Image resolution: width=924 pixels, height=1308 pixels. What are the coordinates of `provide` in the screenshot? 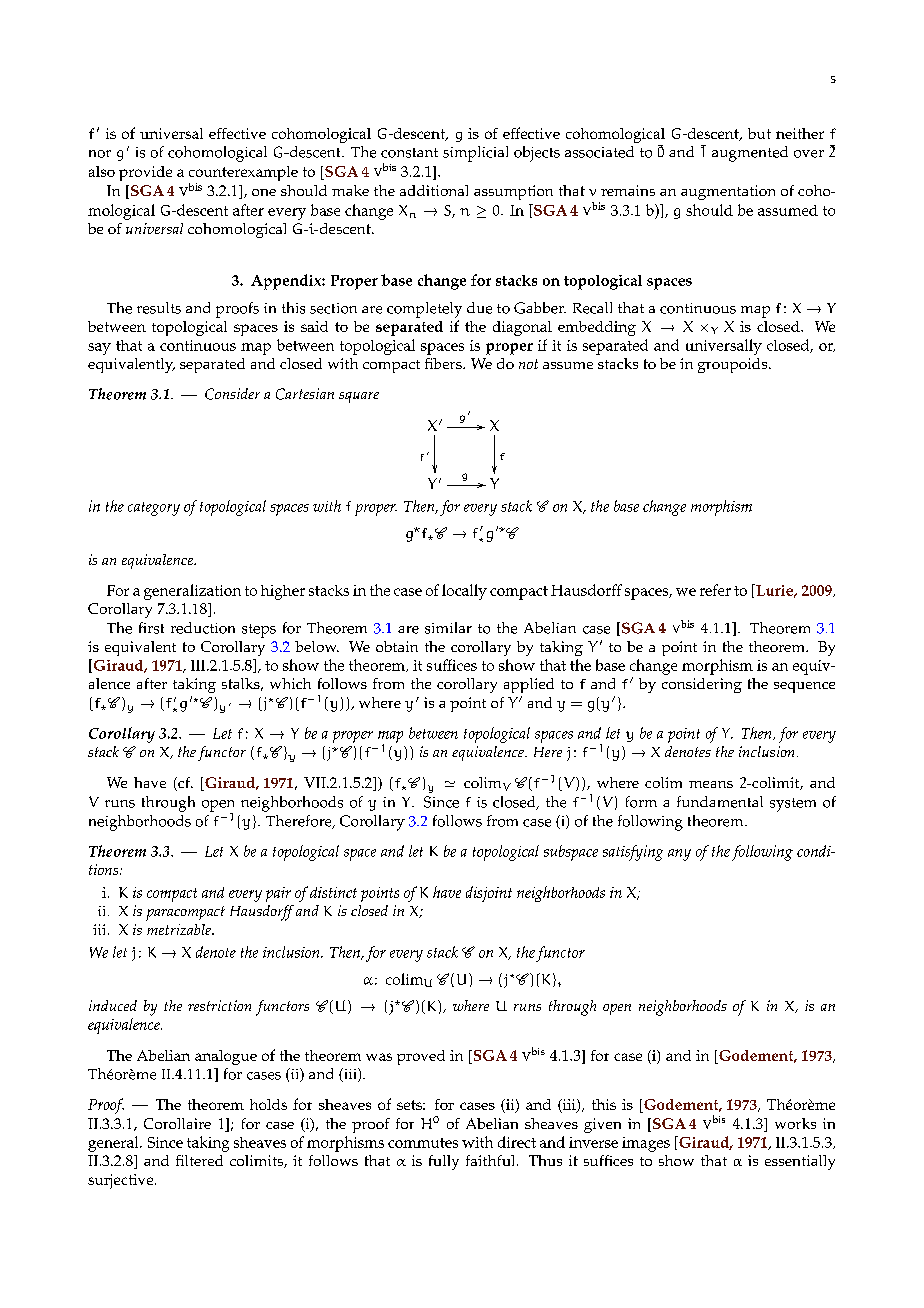 It's located at (145, 173).
